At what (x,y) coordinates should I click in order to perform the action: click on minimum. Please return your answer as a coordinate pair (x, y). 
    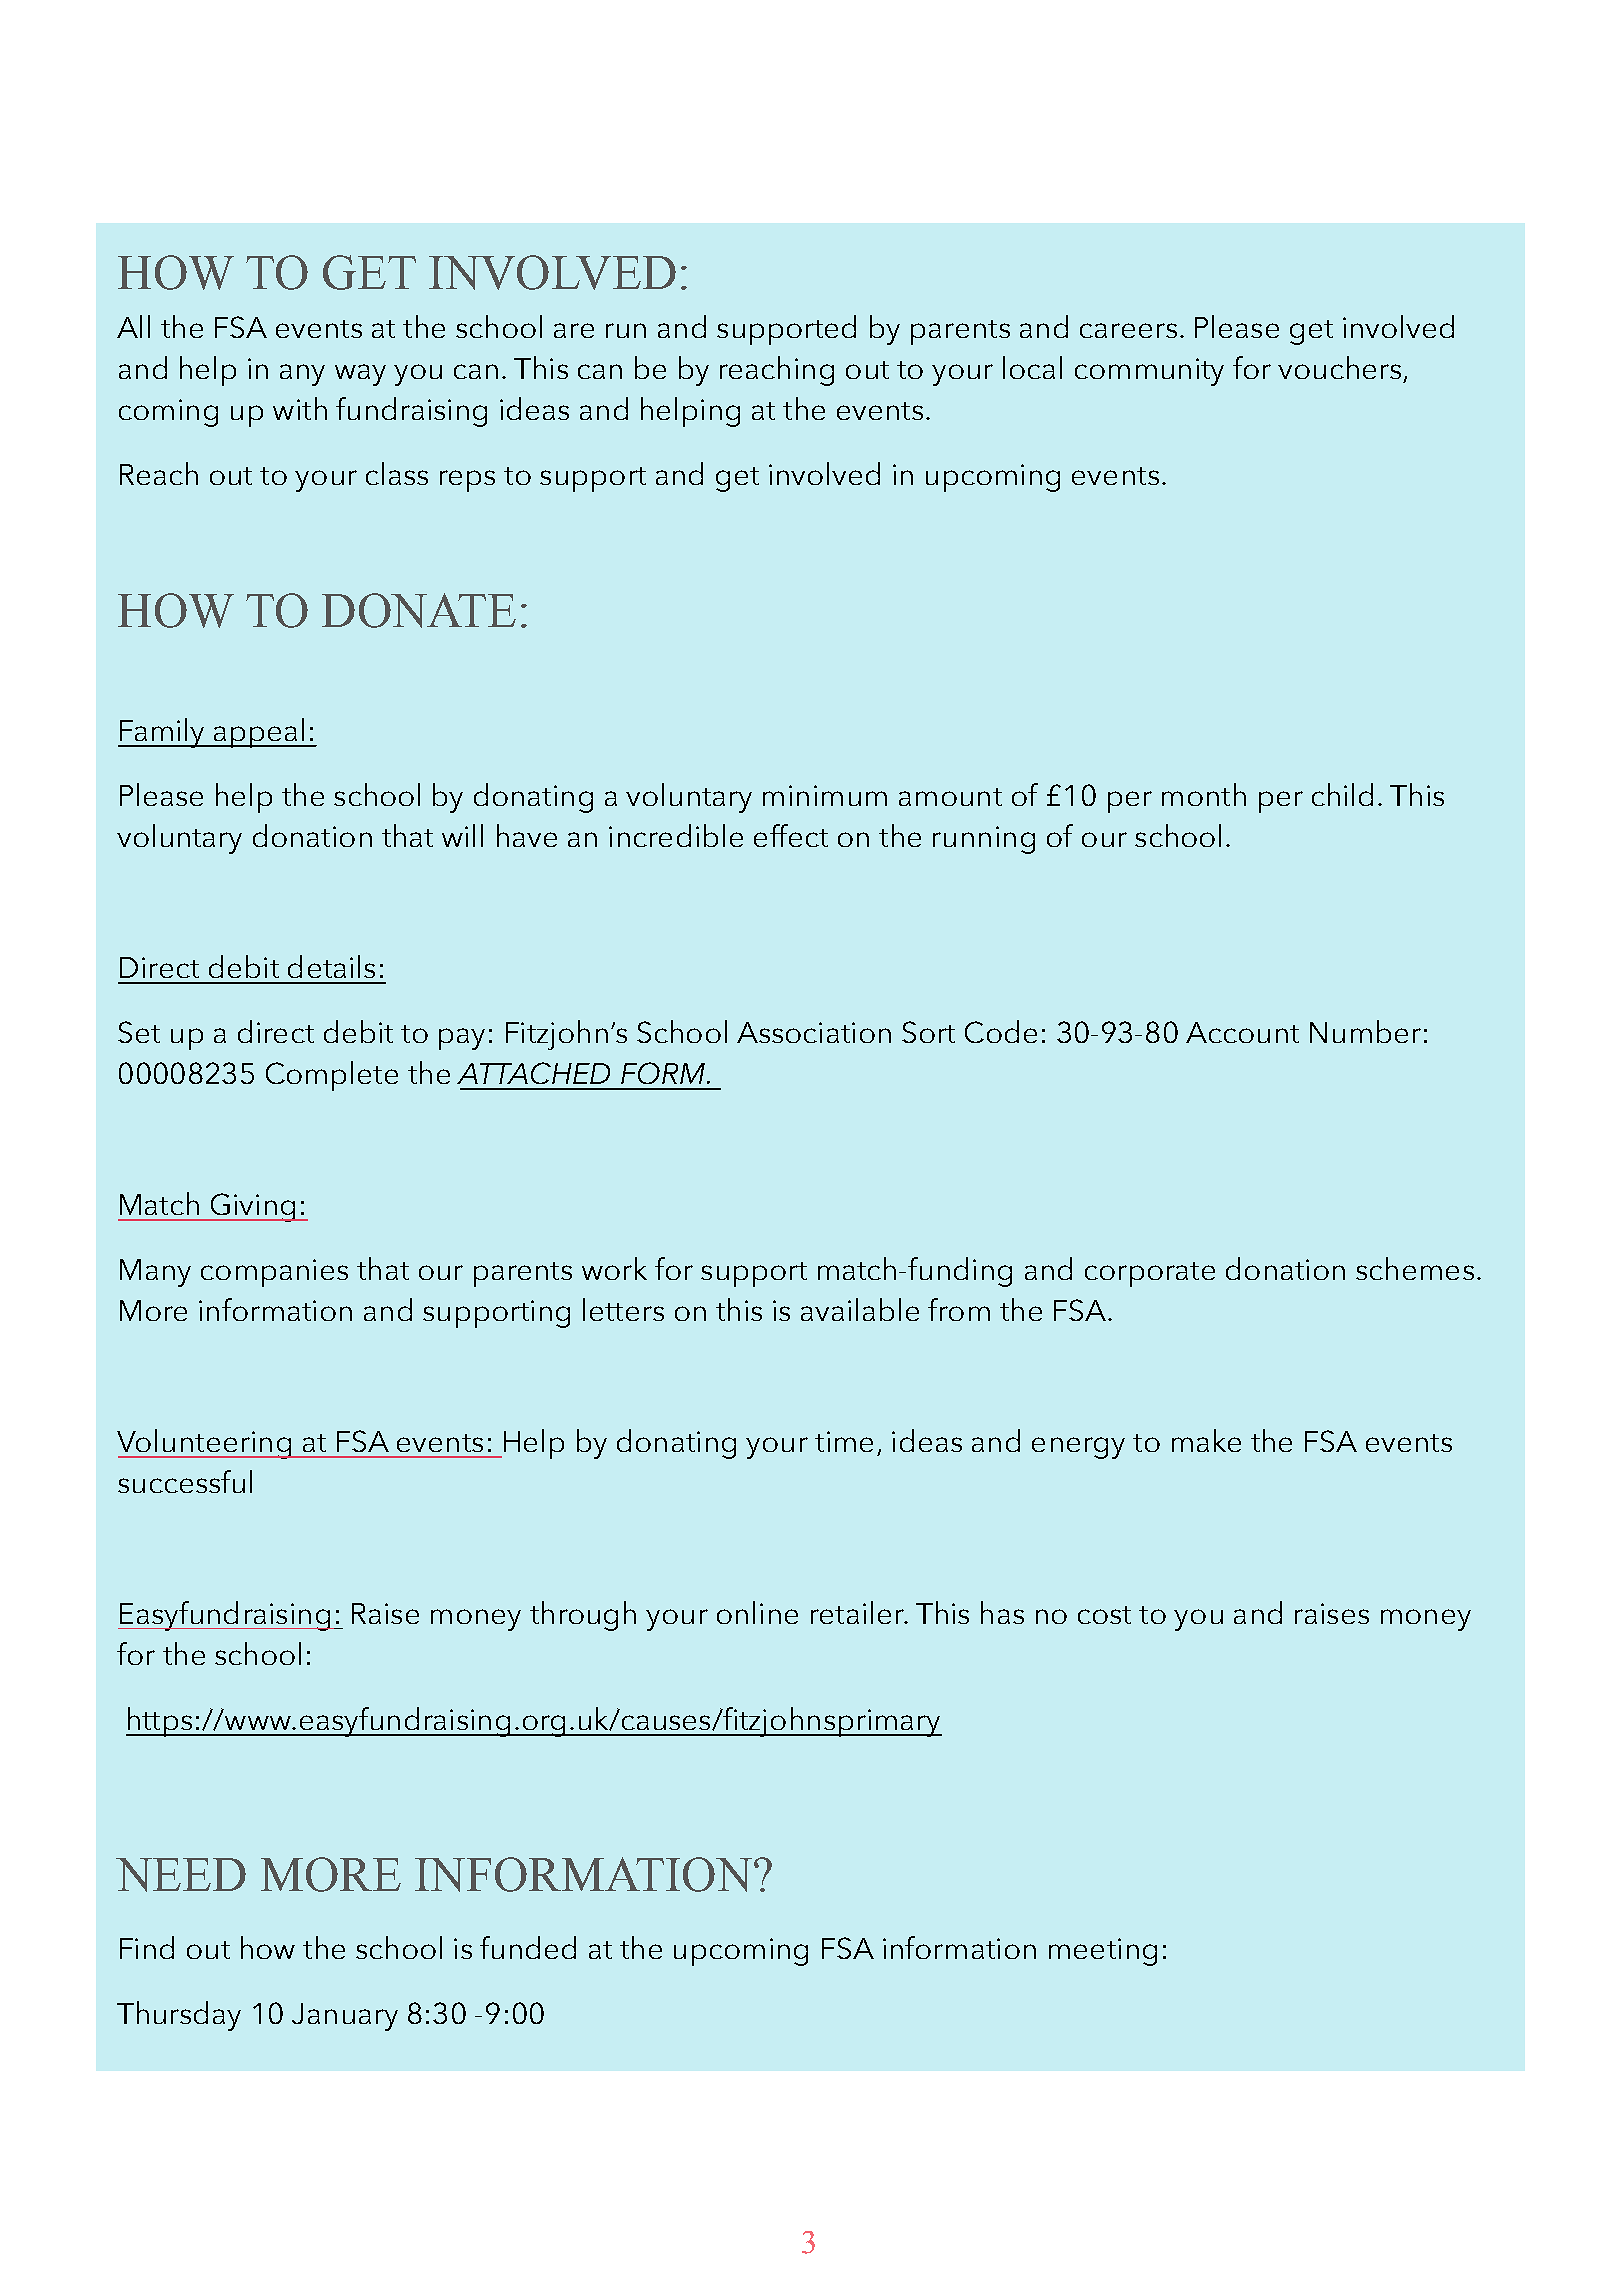
    Looking at the image, I should click on (825, 795).
